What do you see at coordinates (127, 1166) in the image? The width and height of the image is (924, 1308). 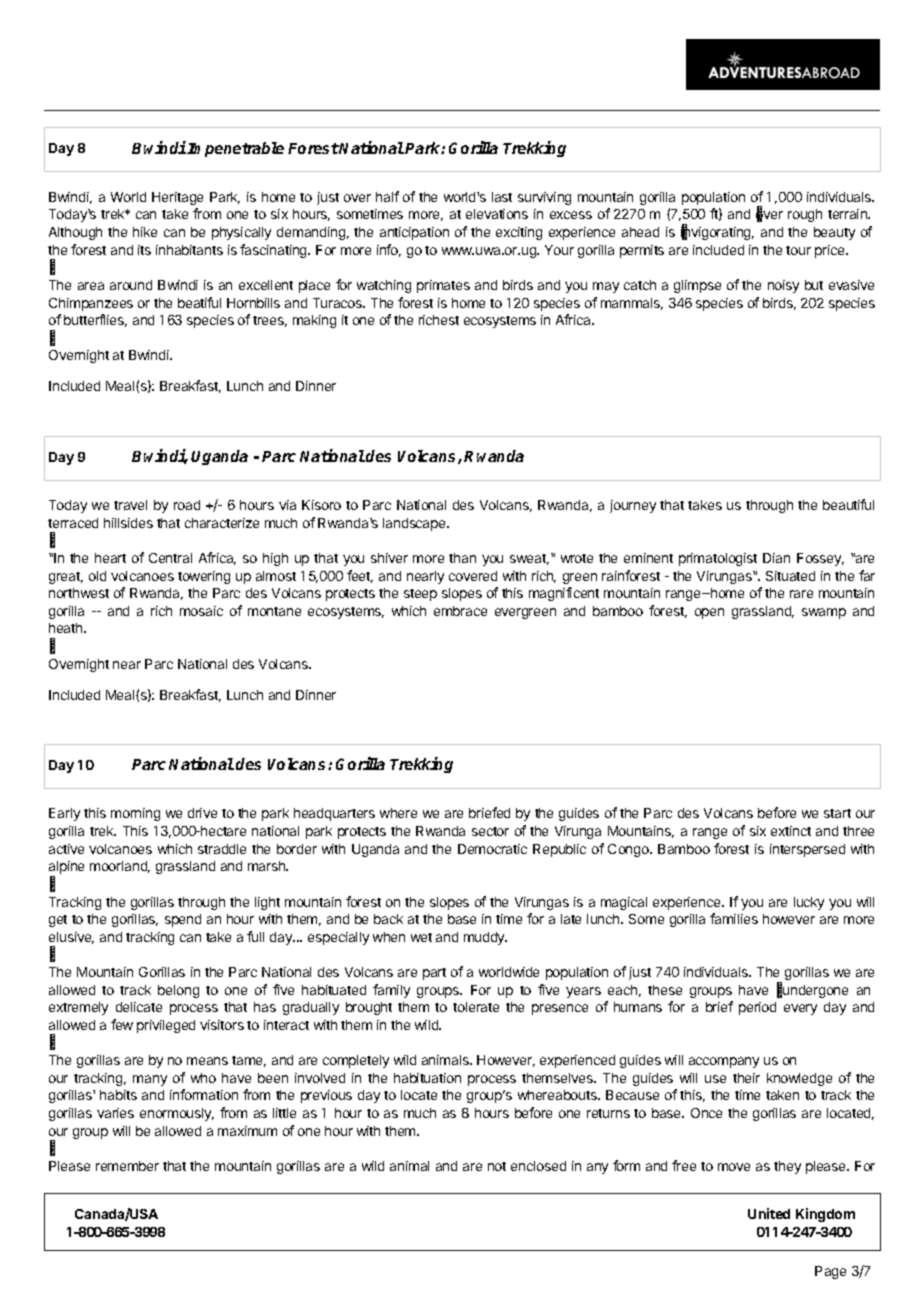 I see `remember` at bounding box center [127, 1166].
